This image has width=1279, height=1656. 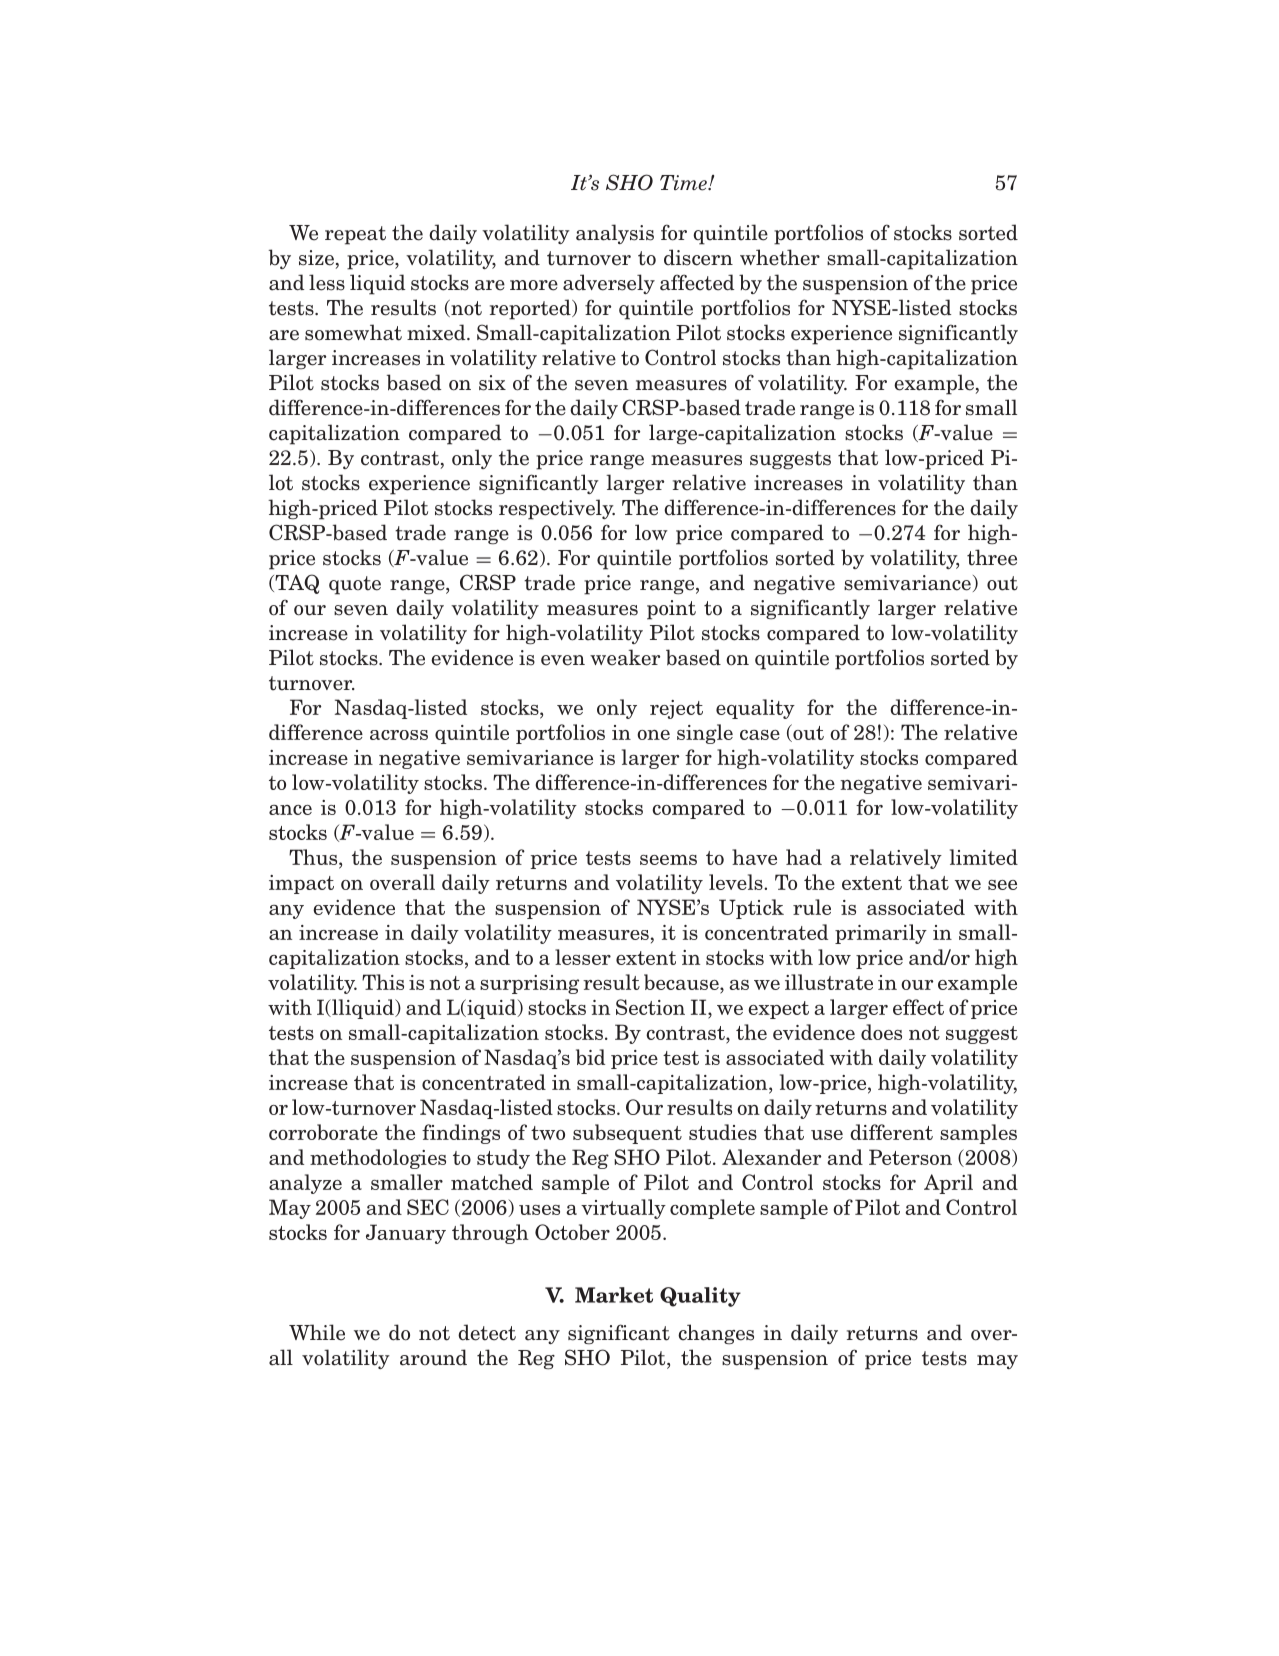 I want to click on respectively, so click(x=557, y=509).
